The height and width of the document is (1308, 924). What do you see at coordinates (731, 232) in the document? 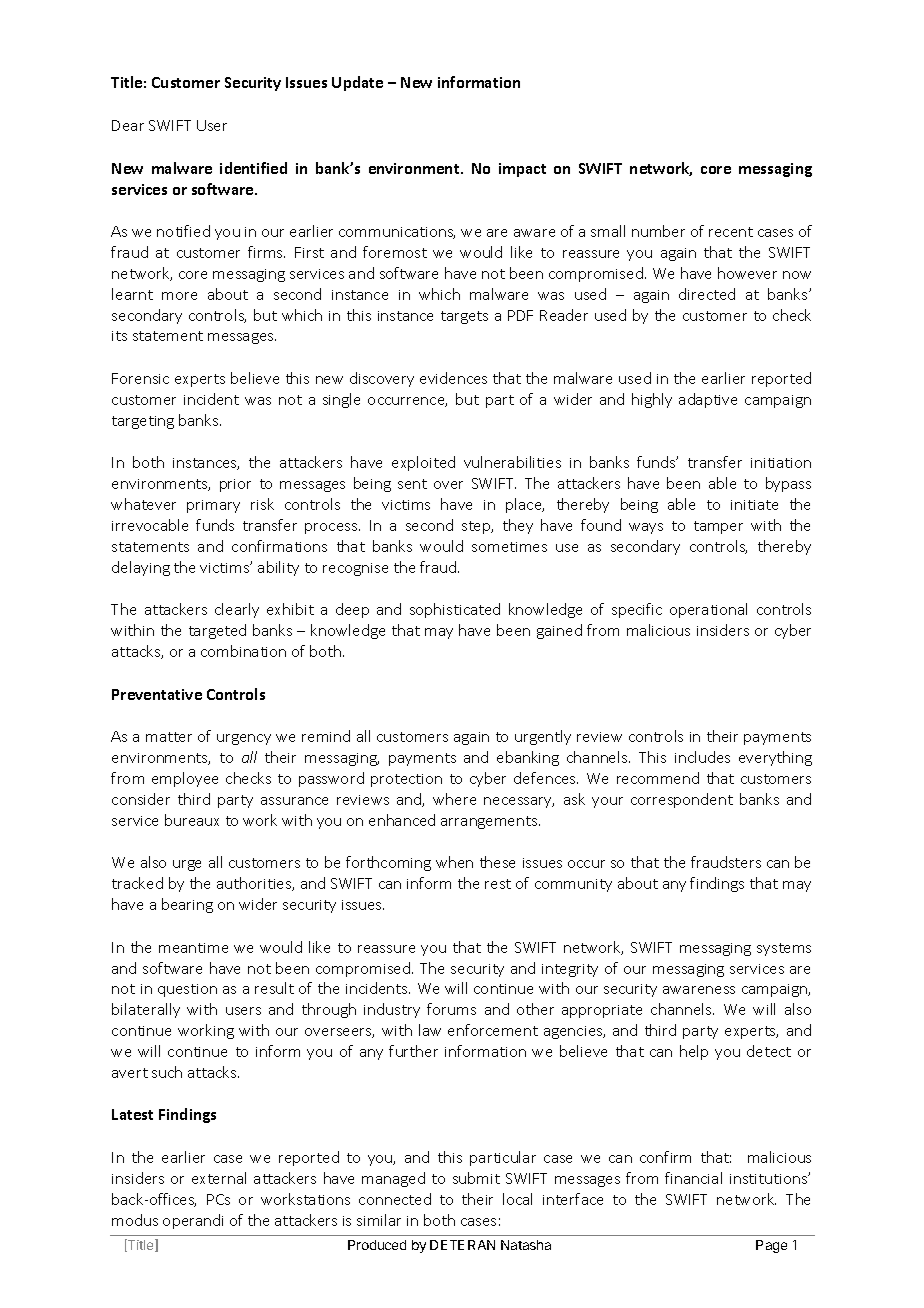
I see `recent` at bounding box center [731, 232].
